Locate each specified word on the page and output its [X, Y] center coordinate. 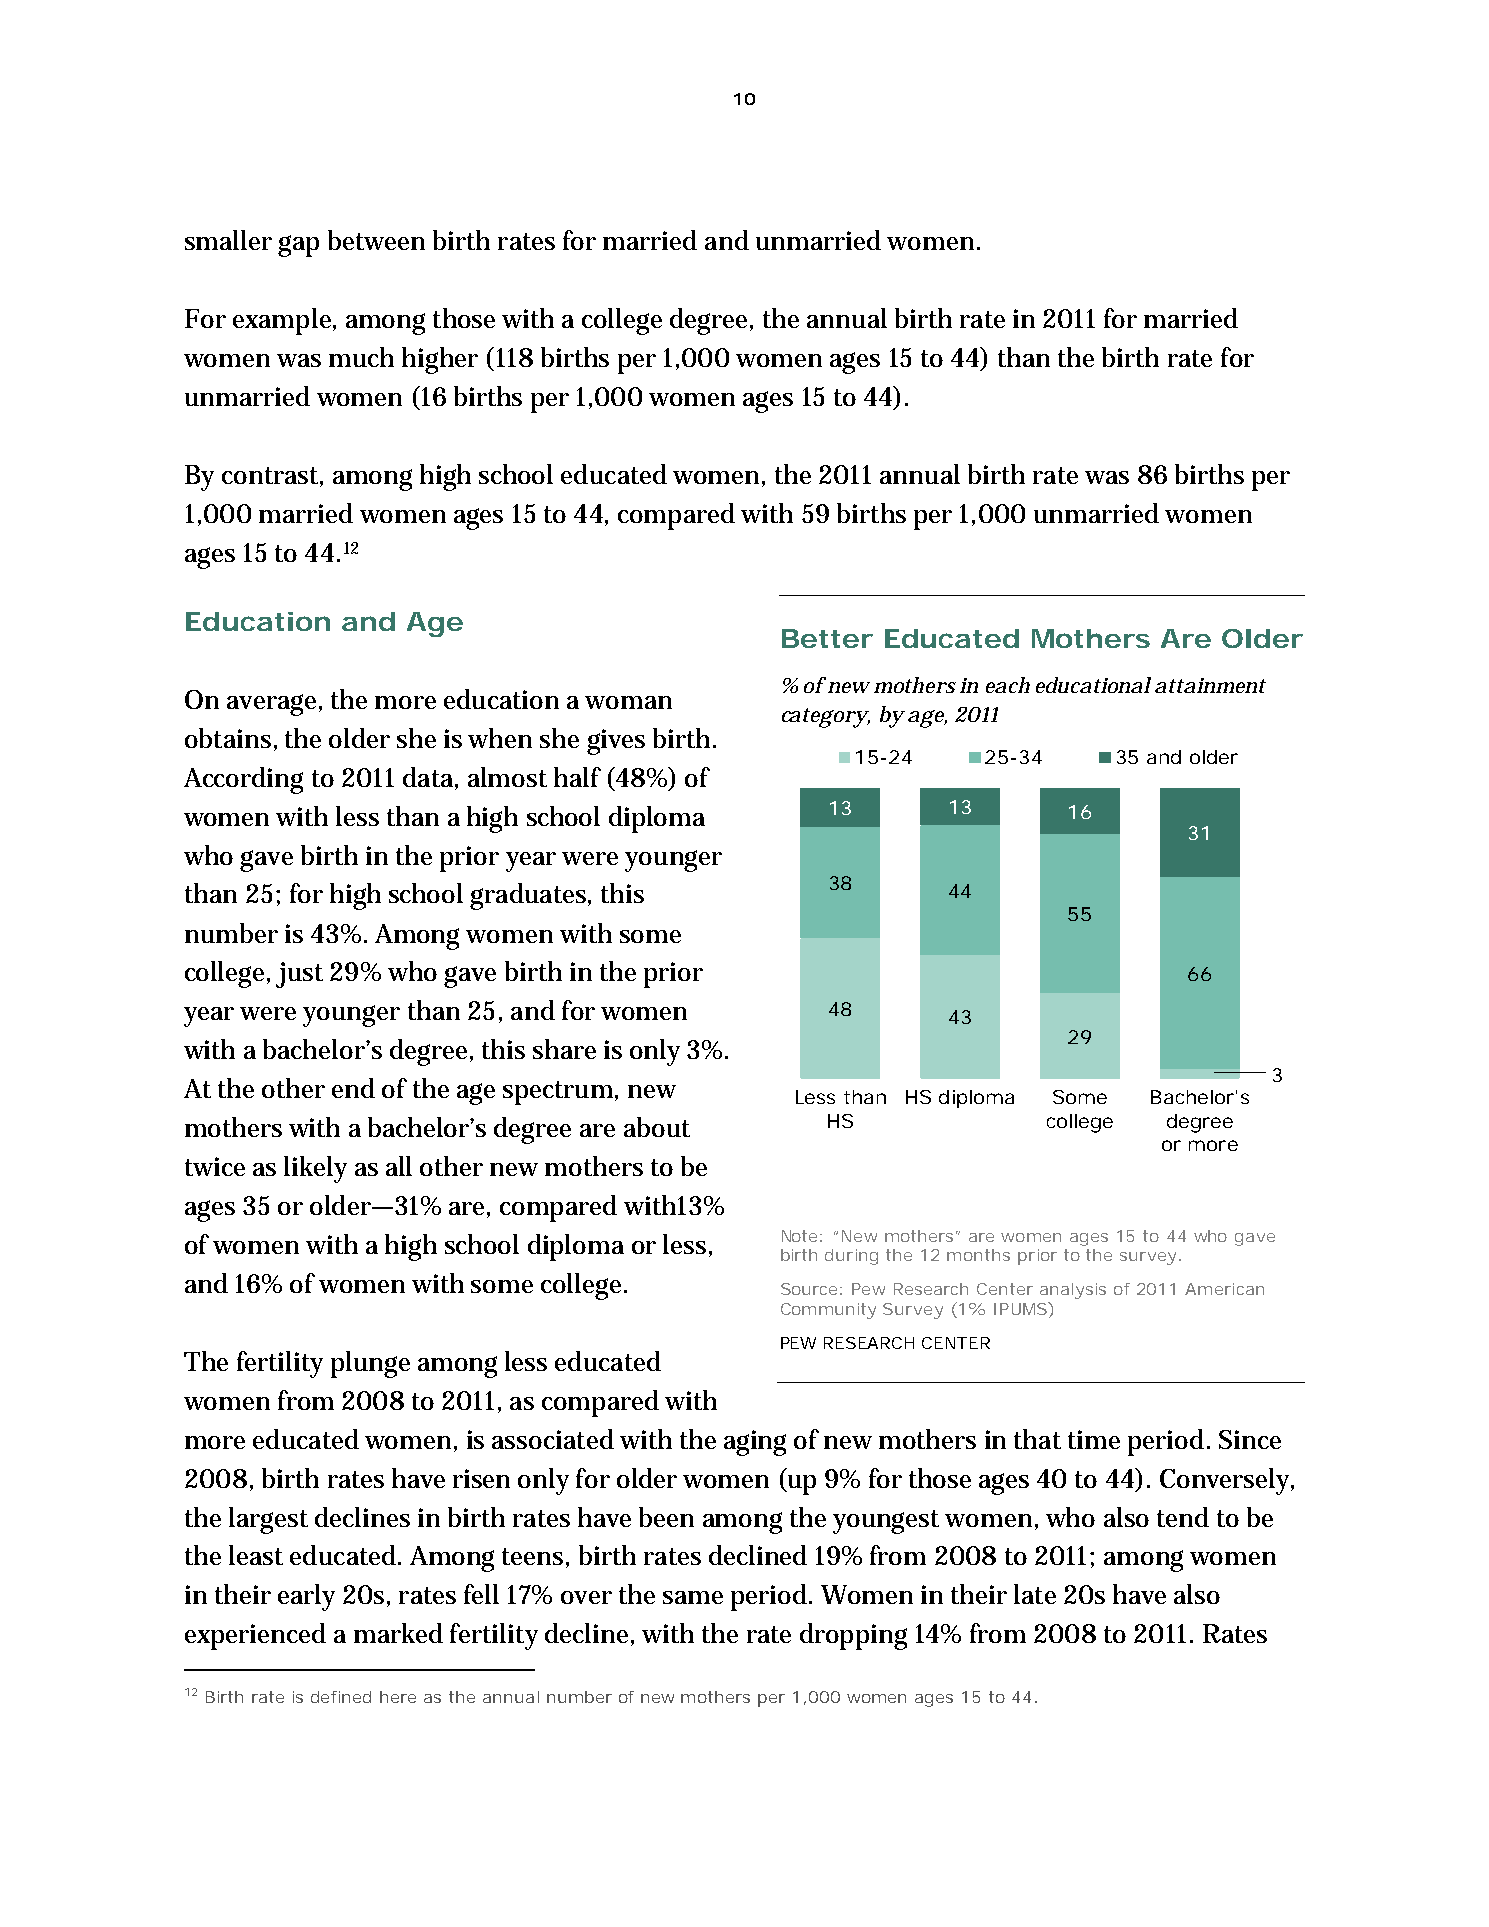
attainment [1210, 685]
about [657, 1127]
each [1008, 685]
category [826, 718]
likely [315, 1169]
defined [341, 1697]
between [376, 240]
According [243, 780]
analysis [1073, 1291]
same [693, 1597]
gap [298, 246]
